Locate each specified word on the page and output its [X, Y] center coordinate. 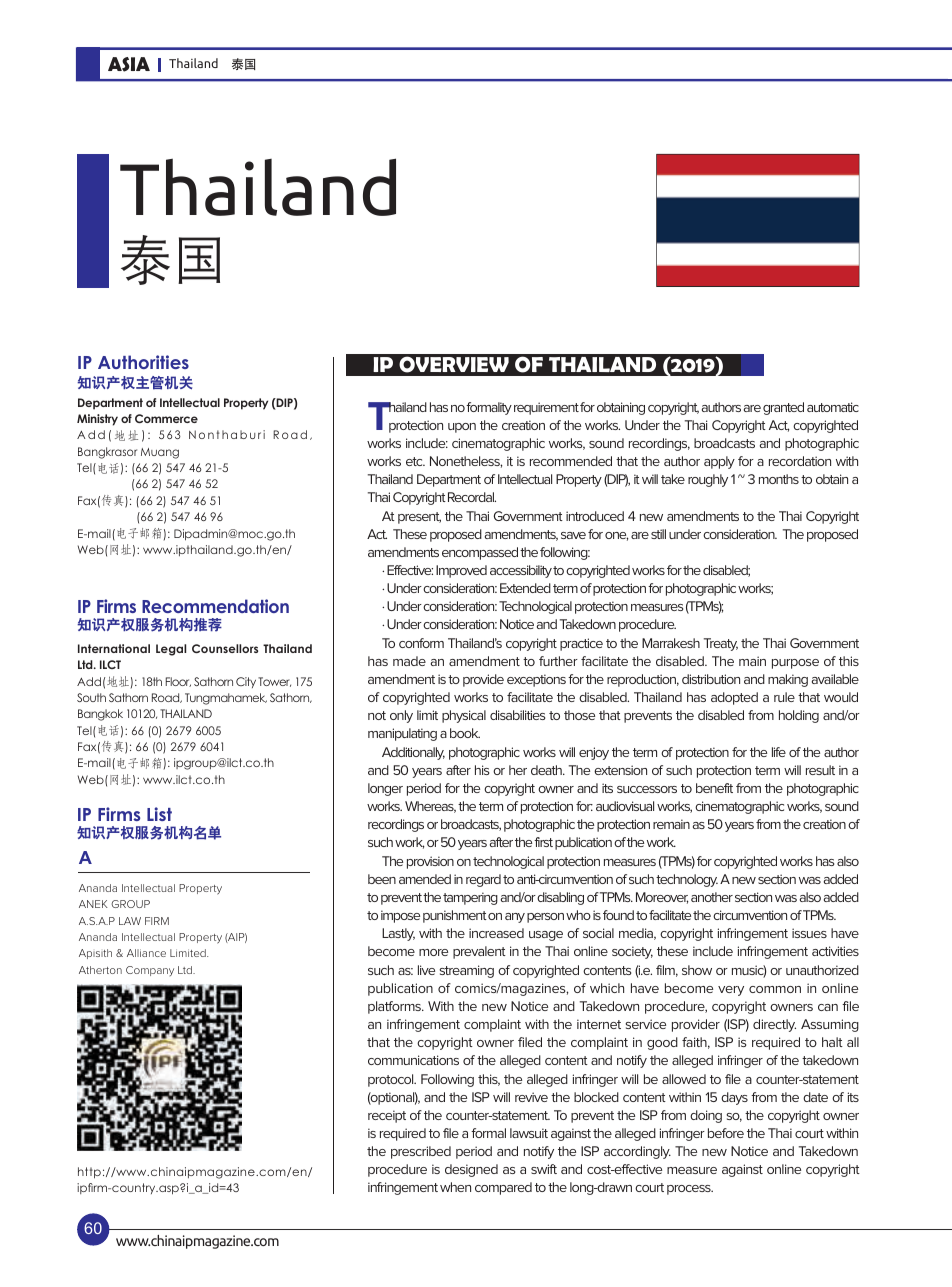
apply [719, 462]
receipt [387, 1116]
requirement [546, 408]
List [159, 814]
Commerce [166, 418]
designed [471, 1170]
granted [783, 408]
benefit [714, 788]
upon [462, 428]
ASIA [129, 64]
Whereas [430, 807]
